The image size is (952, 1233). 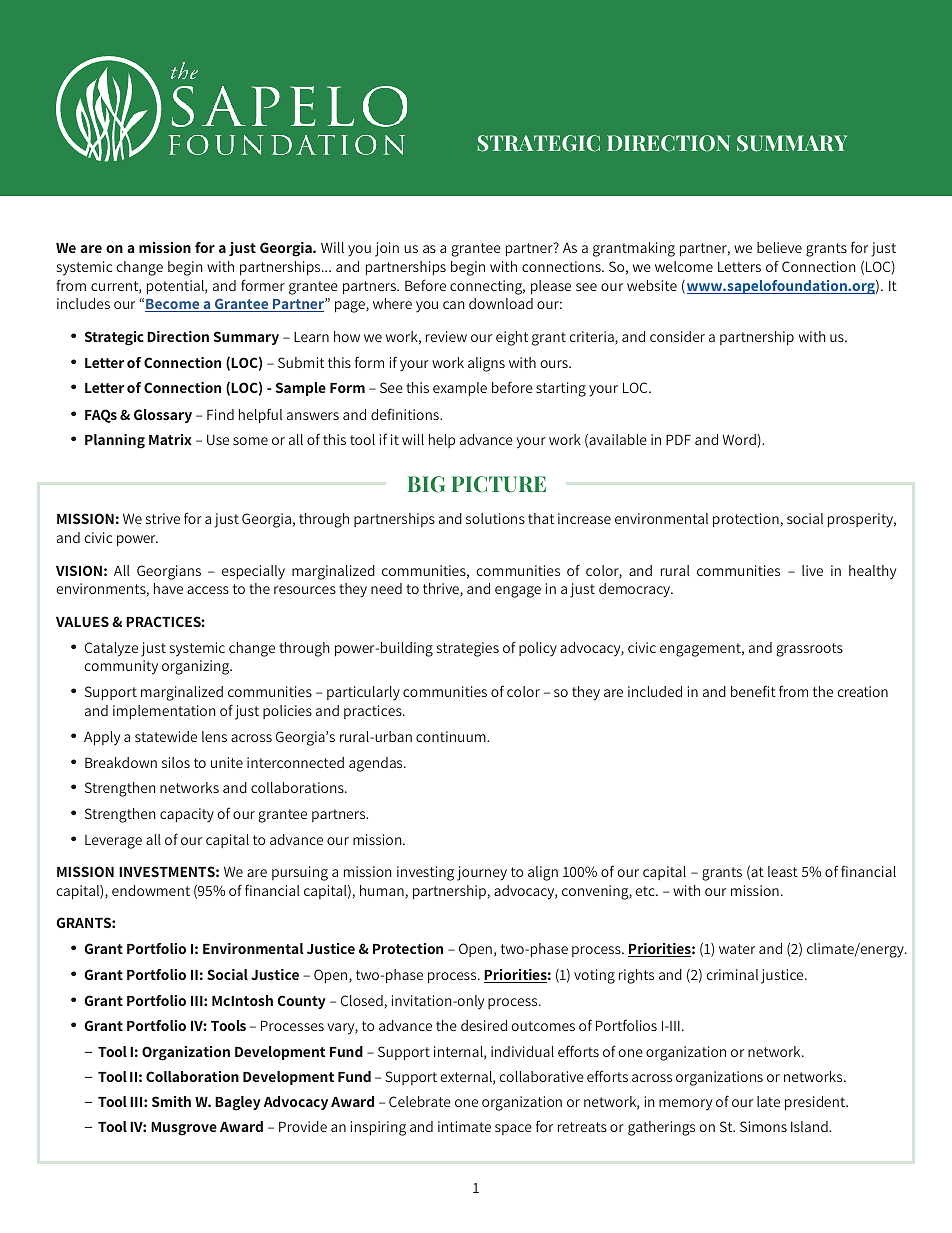 What do you see at coordinates (501, 303) in the screenshot?
I see `download` at bounding box center [501, 303].
